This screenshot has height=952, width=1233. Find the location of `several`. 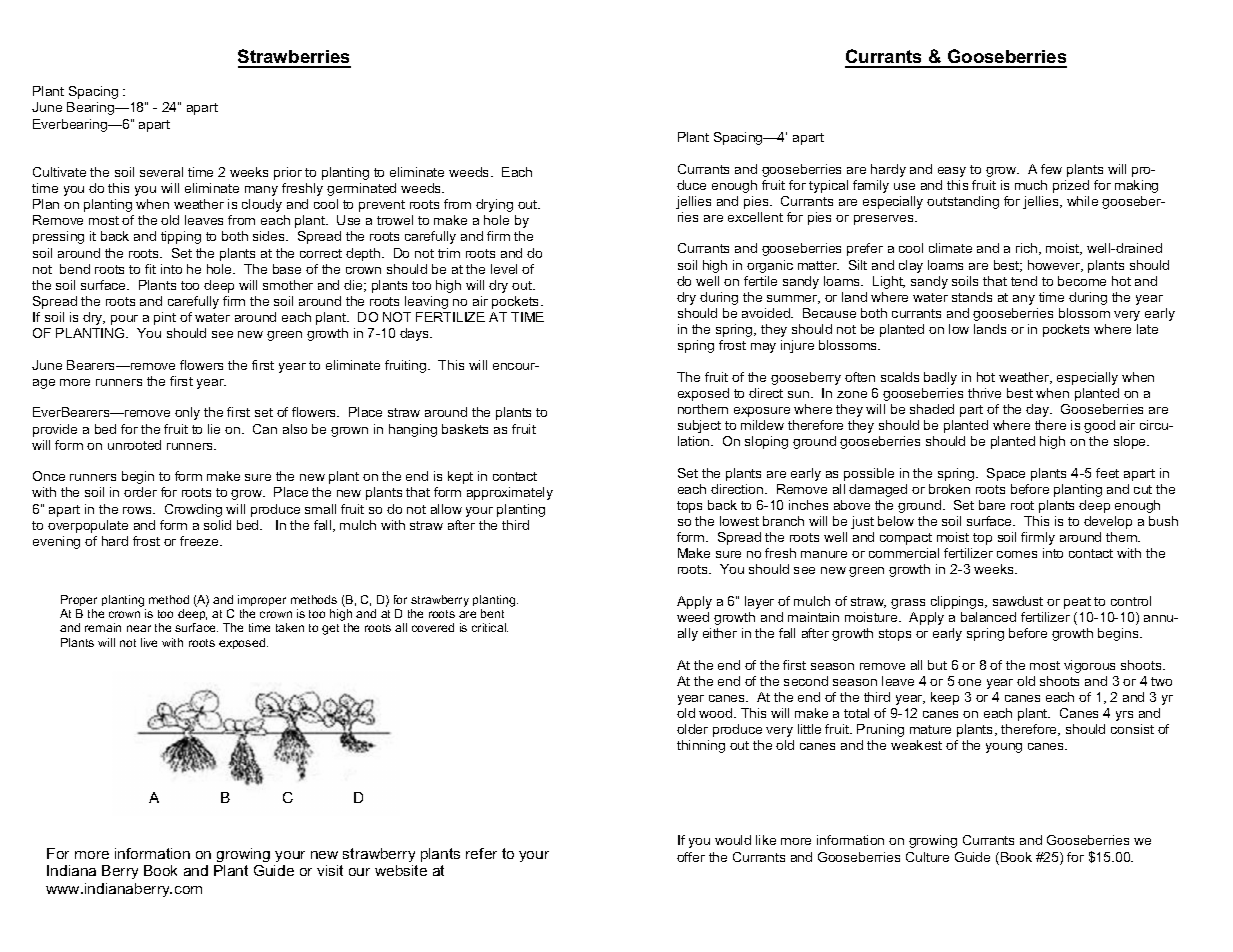

several is located at coordinates (161, 172).
